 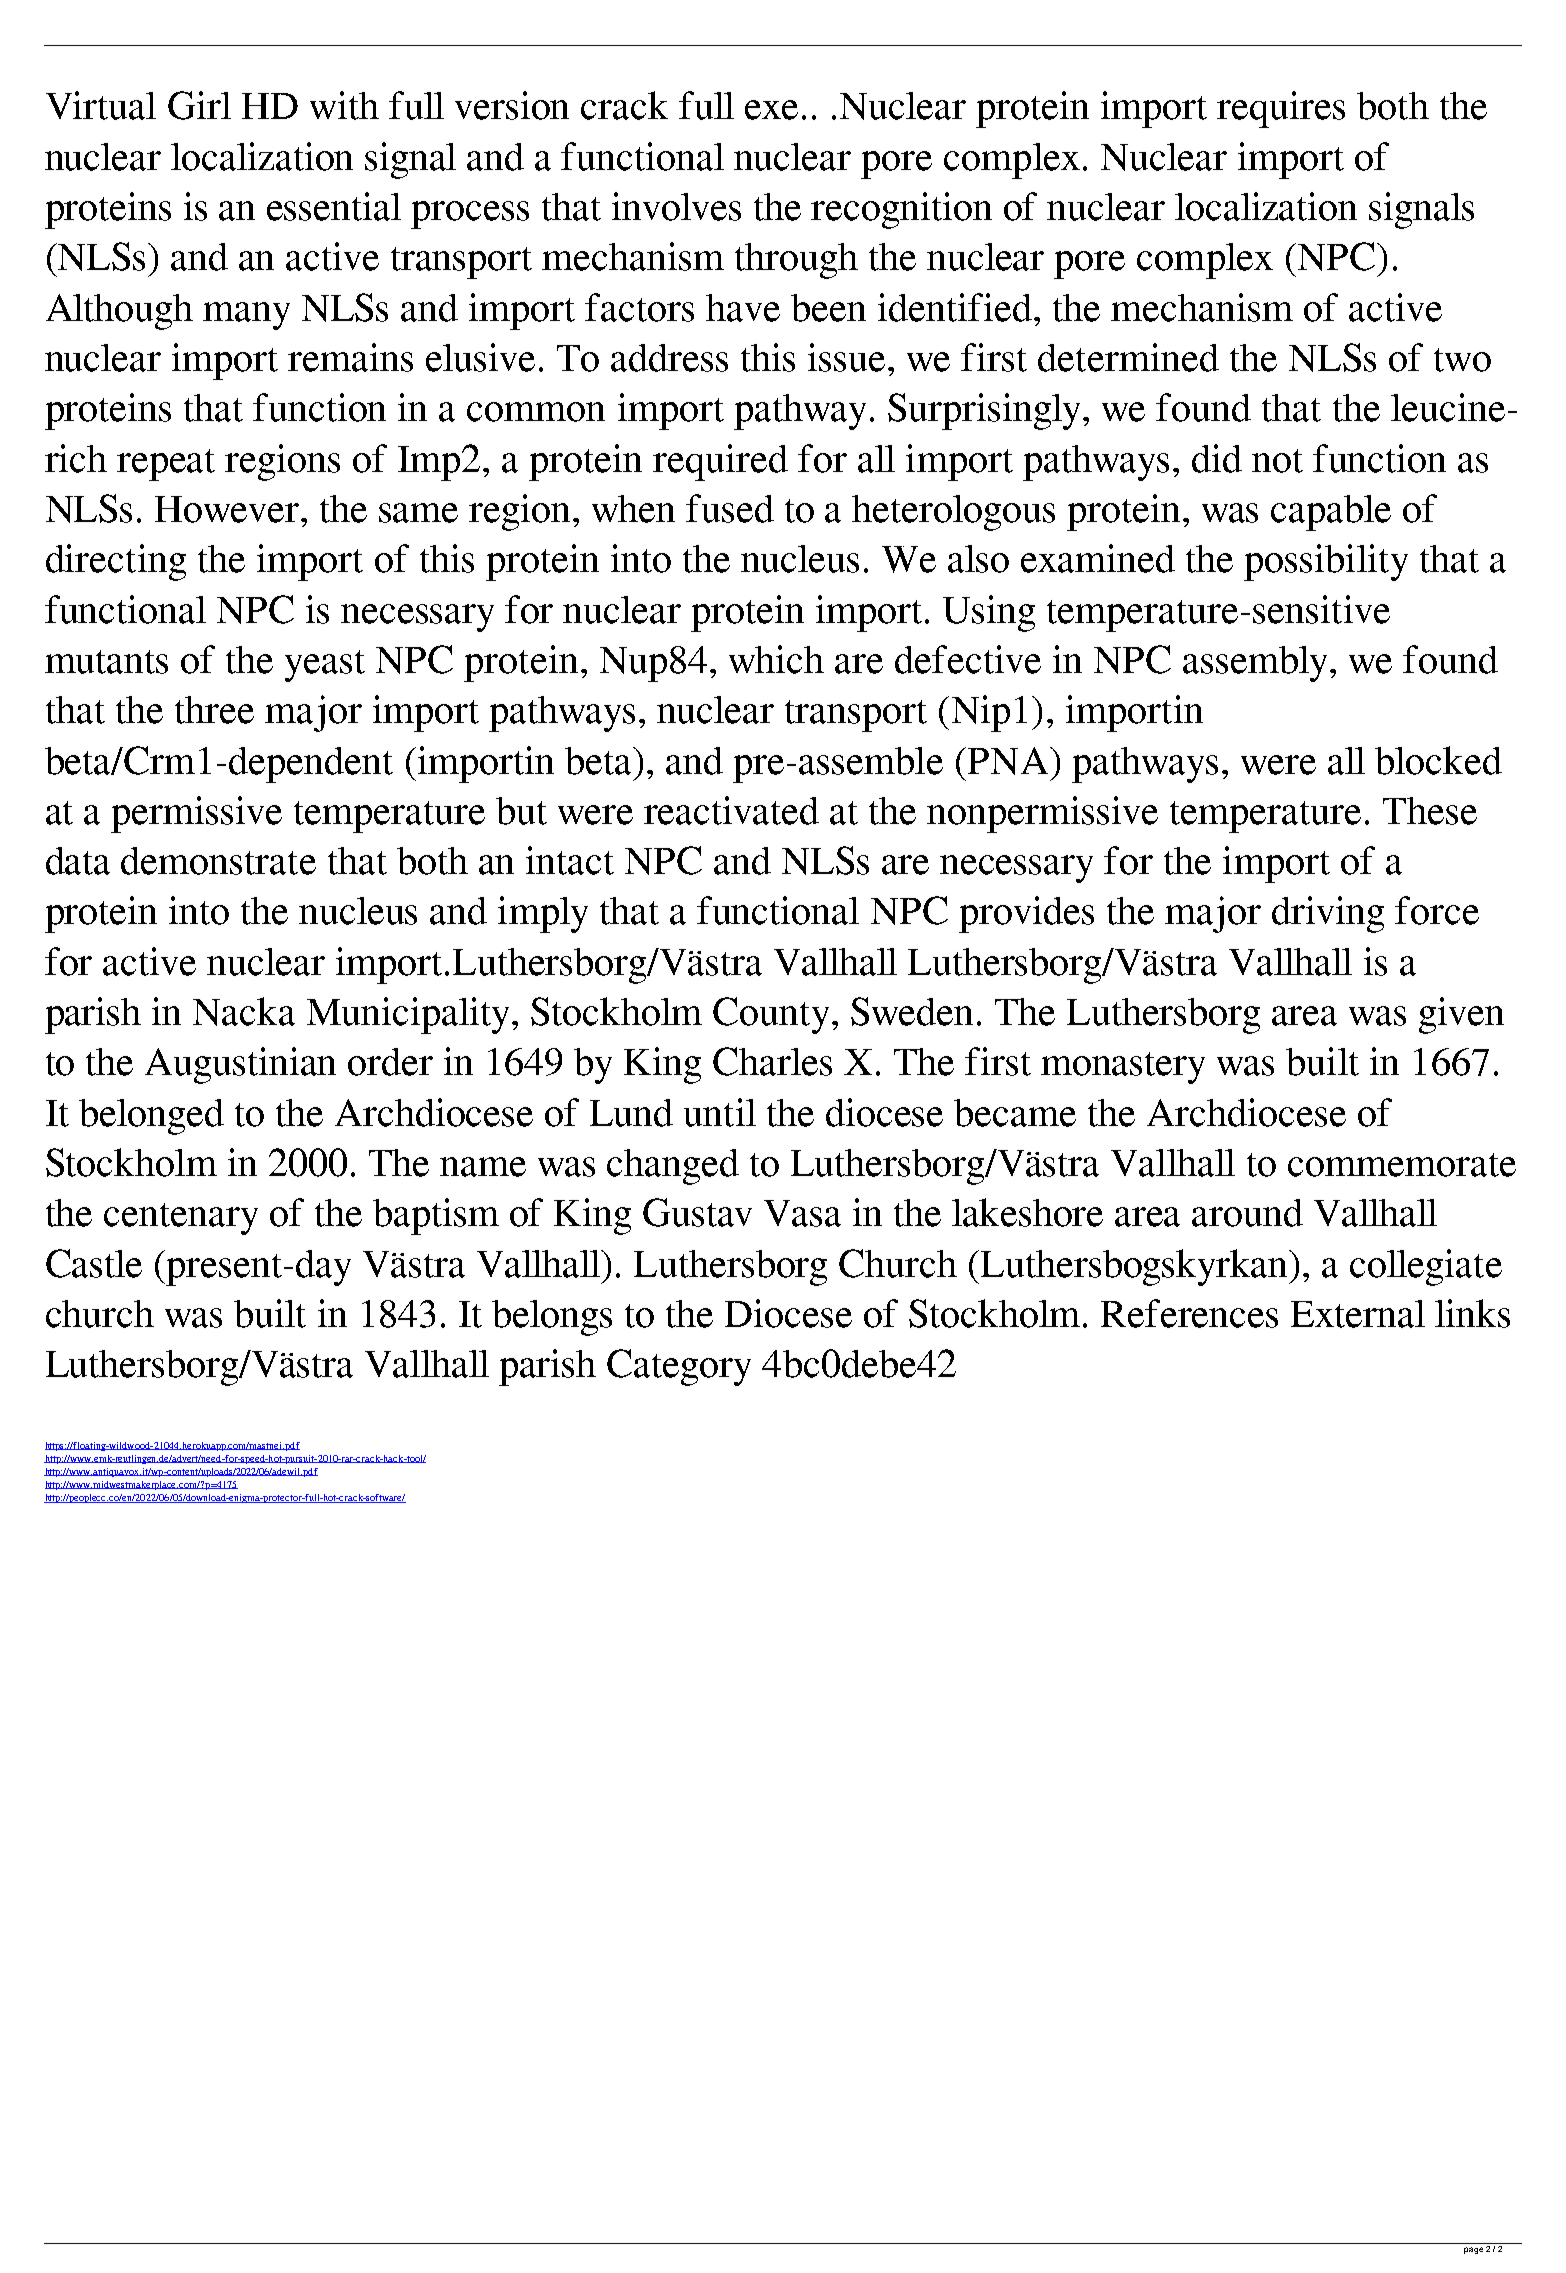 What do you see at coordinates (181, 1219) in the page?
I see `centenary` at bounding box center [181, 1219].
